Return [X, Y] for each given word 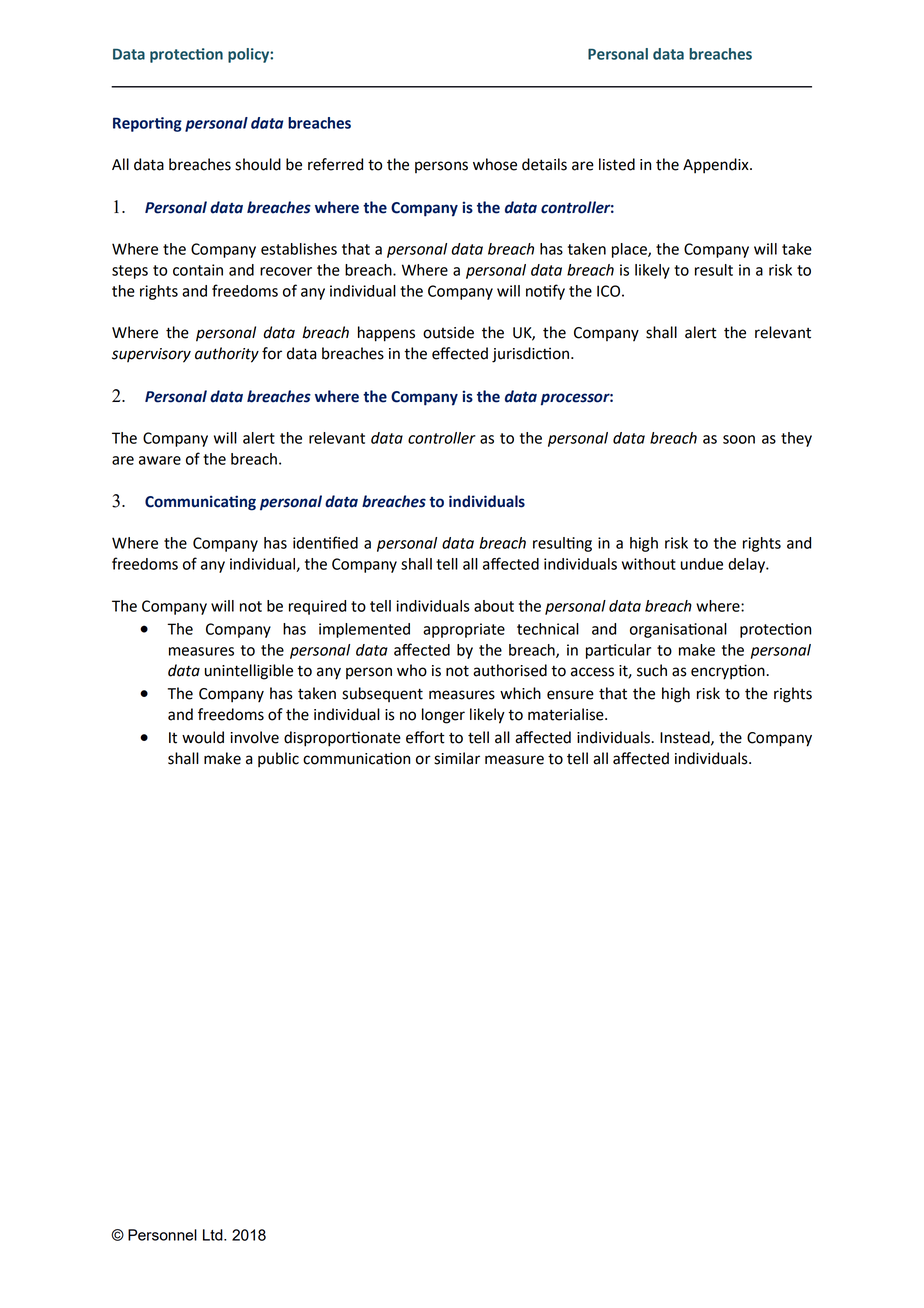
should [258, 164]
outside [448, 332]
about [494, 606]
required [317, 607]
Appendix [717, 166]
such [652, 670]
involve [254, 737]
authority [227, 355]
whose [495, 164]
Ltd [214, 1235]
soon [739, 439]
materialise [567, 714]
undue [702, 564]
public [278, 760]
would [203, 737]
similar [457, 758]
